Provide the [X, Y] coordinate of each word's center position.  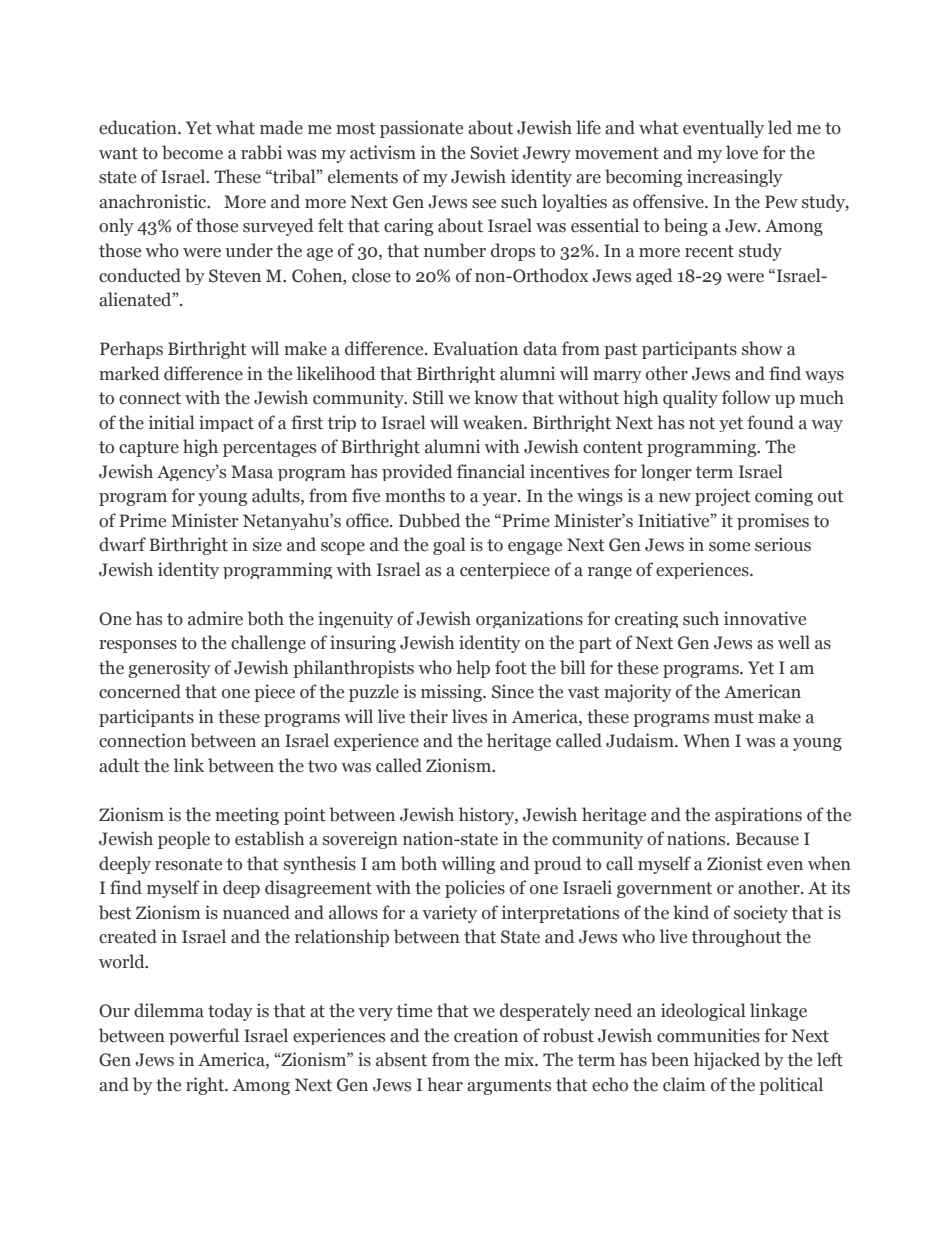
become [192, 152]
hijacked [727, 1061]
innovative [765, 618]
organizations [529, 619]
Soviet [494, 152]
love [742, 152]
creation [486, 1035]
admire [215, 618]
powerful [204, 1036]
